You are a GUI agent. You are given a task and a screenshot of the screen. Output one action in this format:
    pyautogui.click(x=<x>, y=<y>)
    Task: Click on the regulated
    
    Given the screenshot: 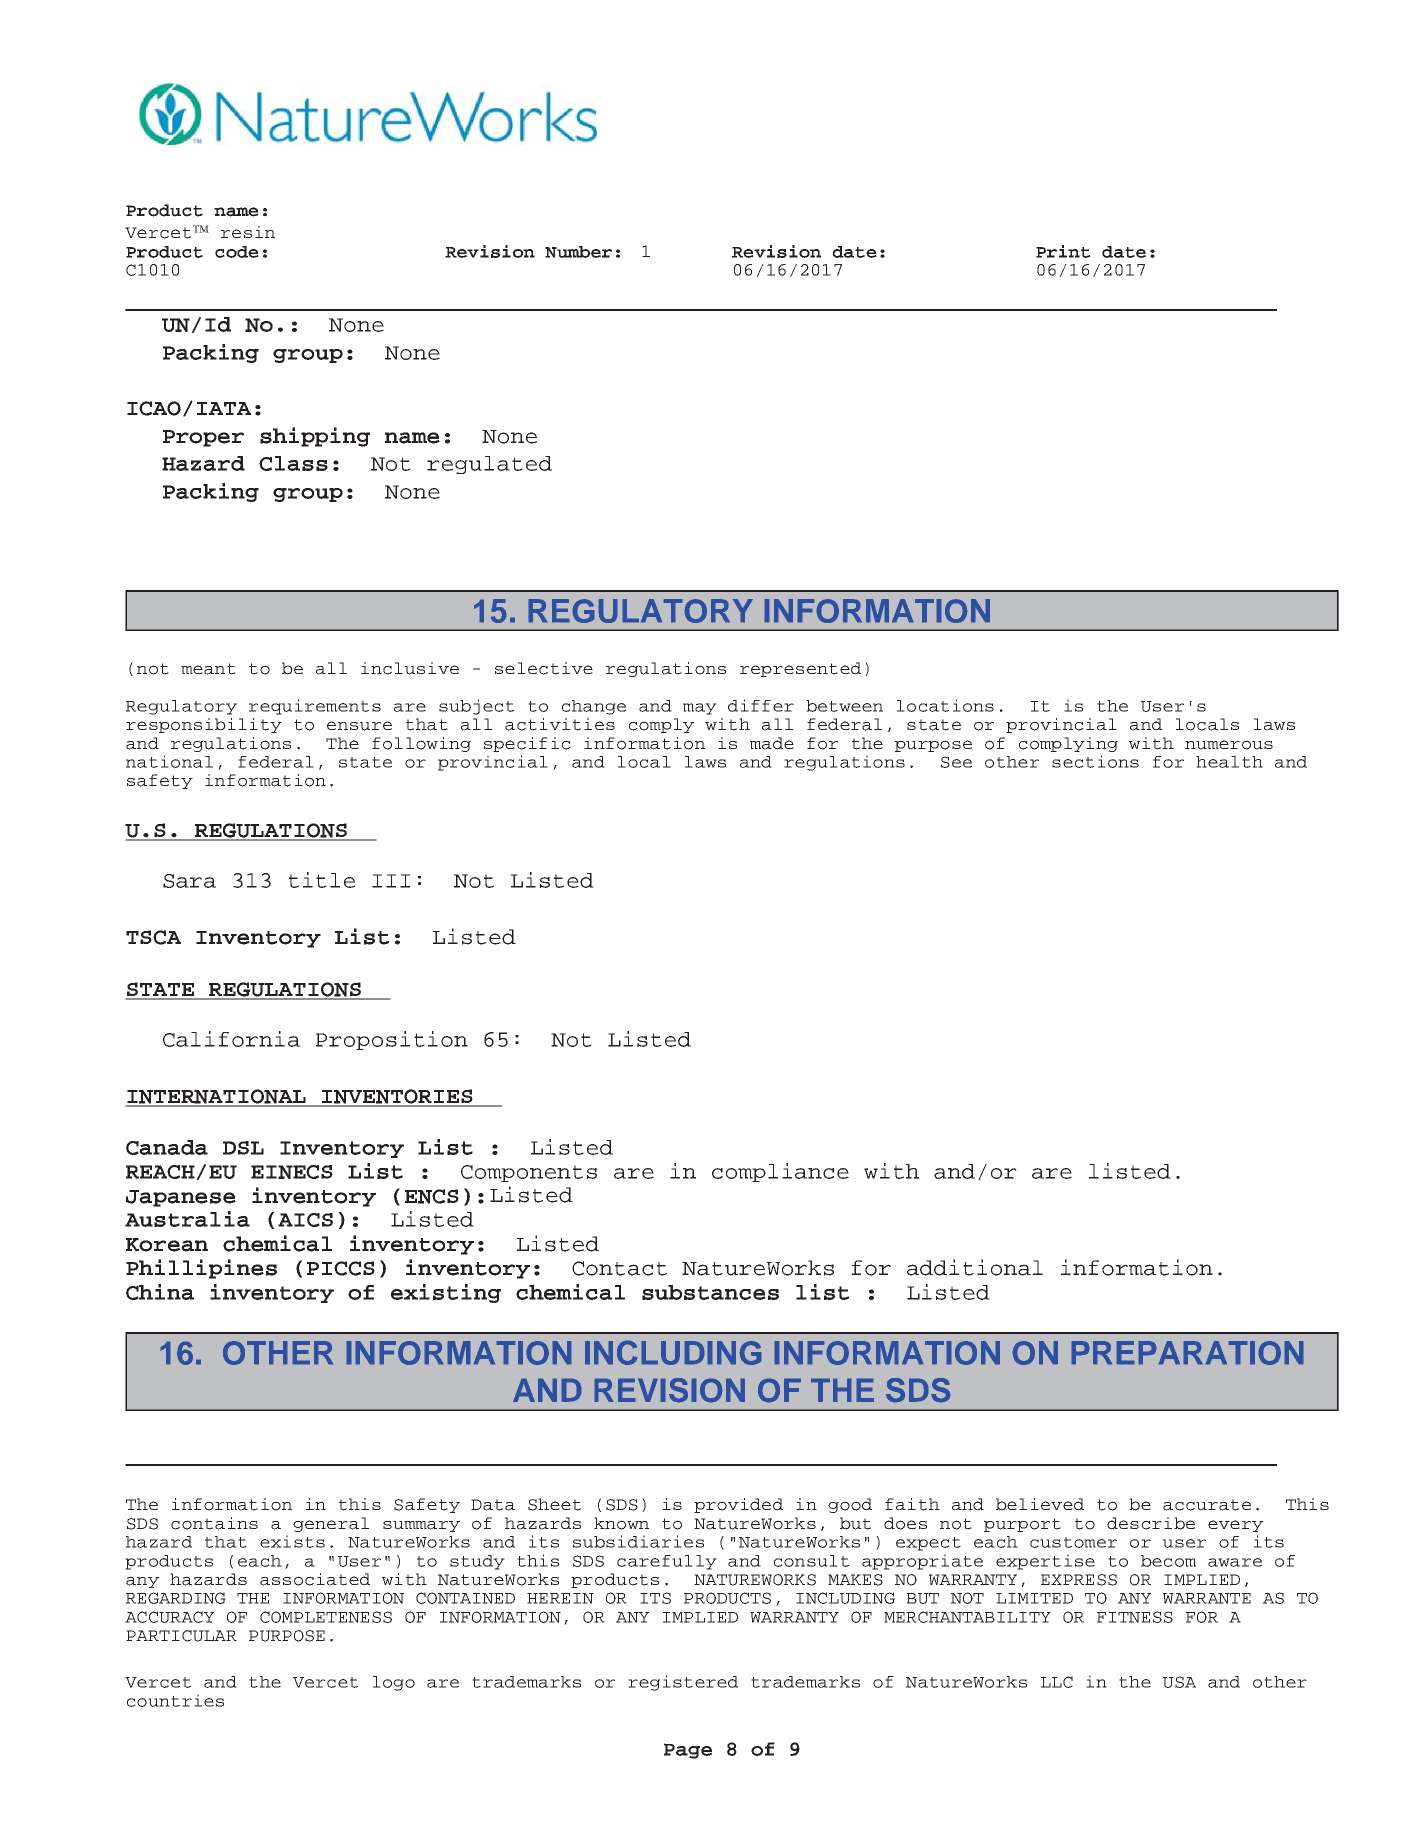 What is the action you would take?
    pyautogui.click(x=489, y=465)
